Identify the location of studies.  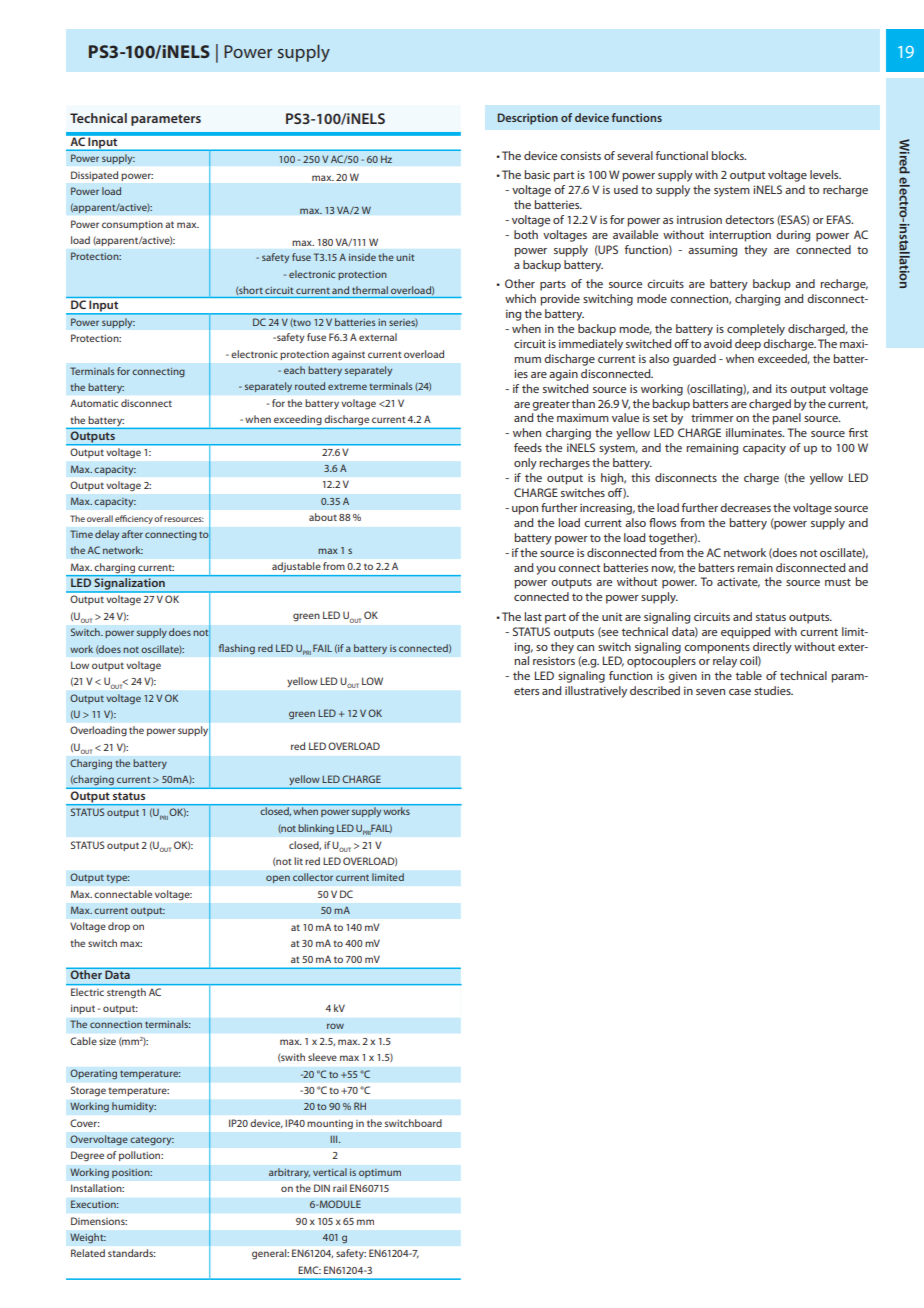
(773, 690).
